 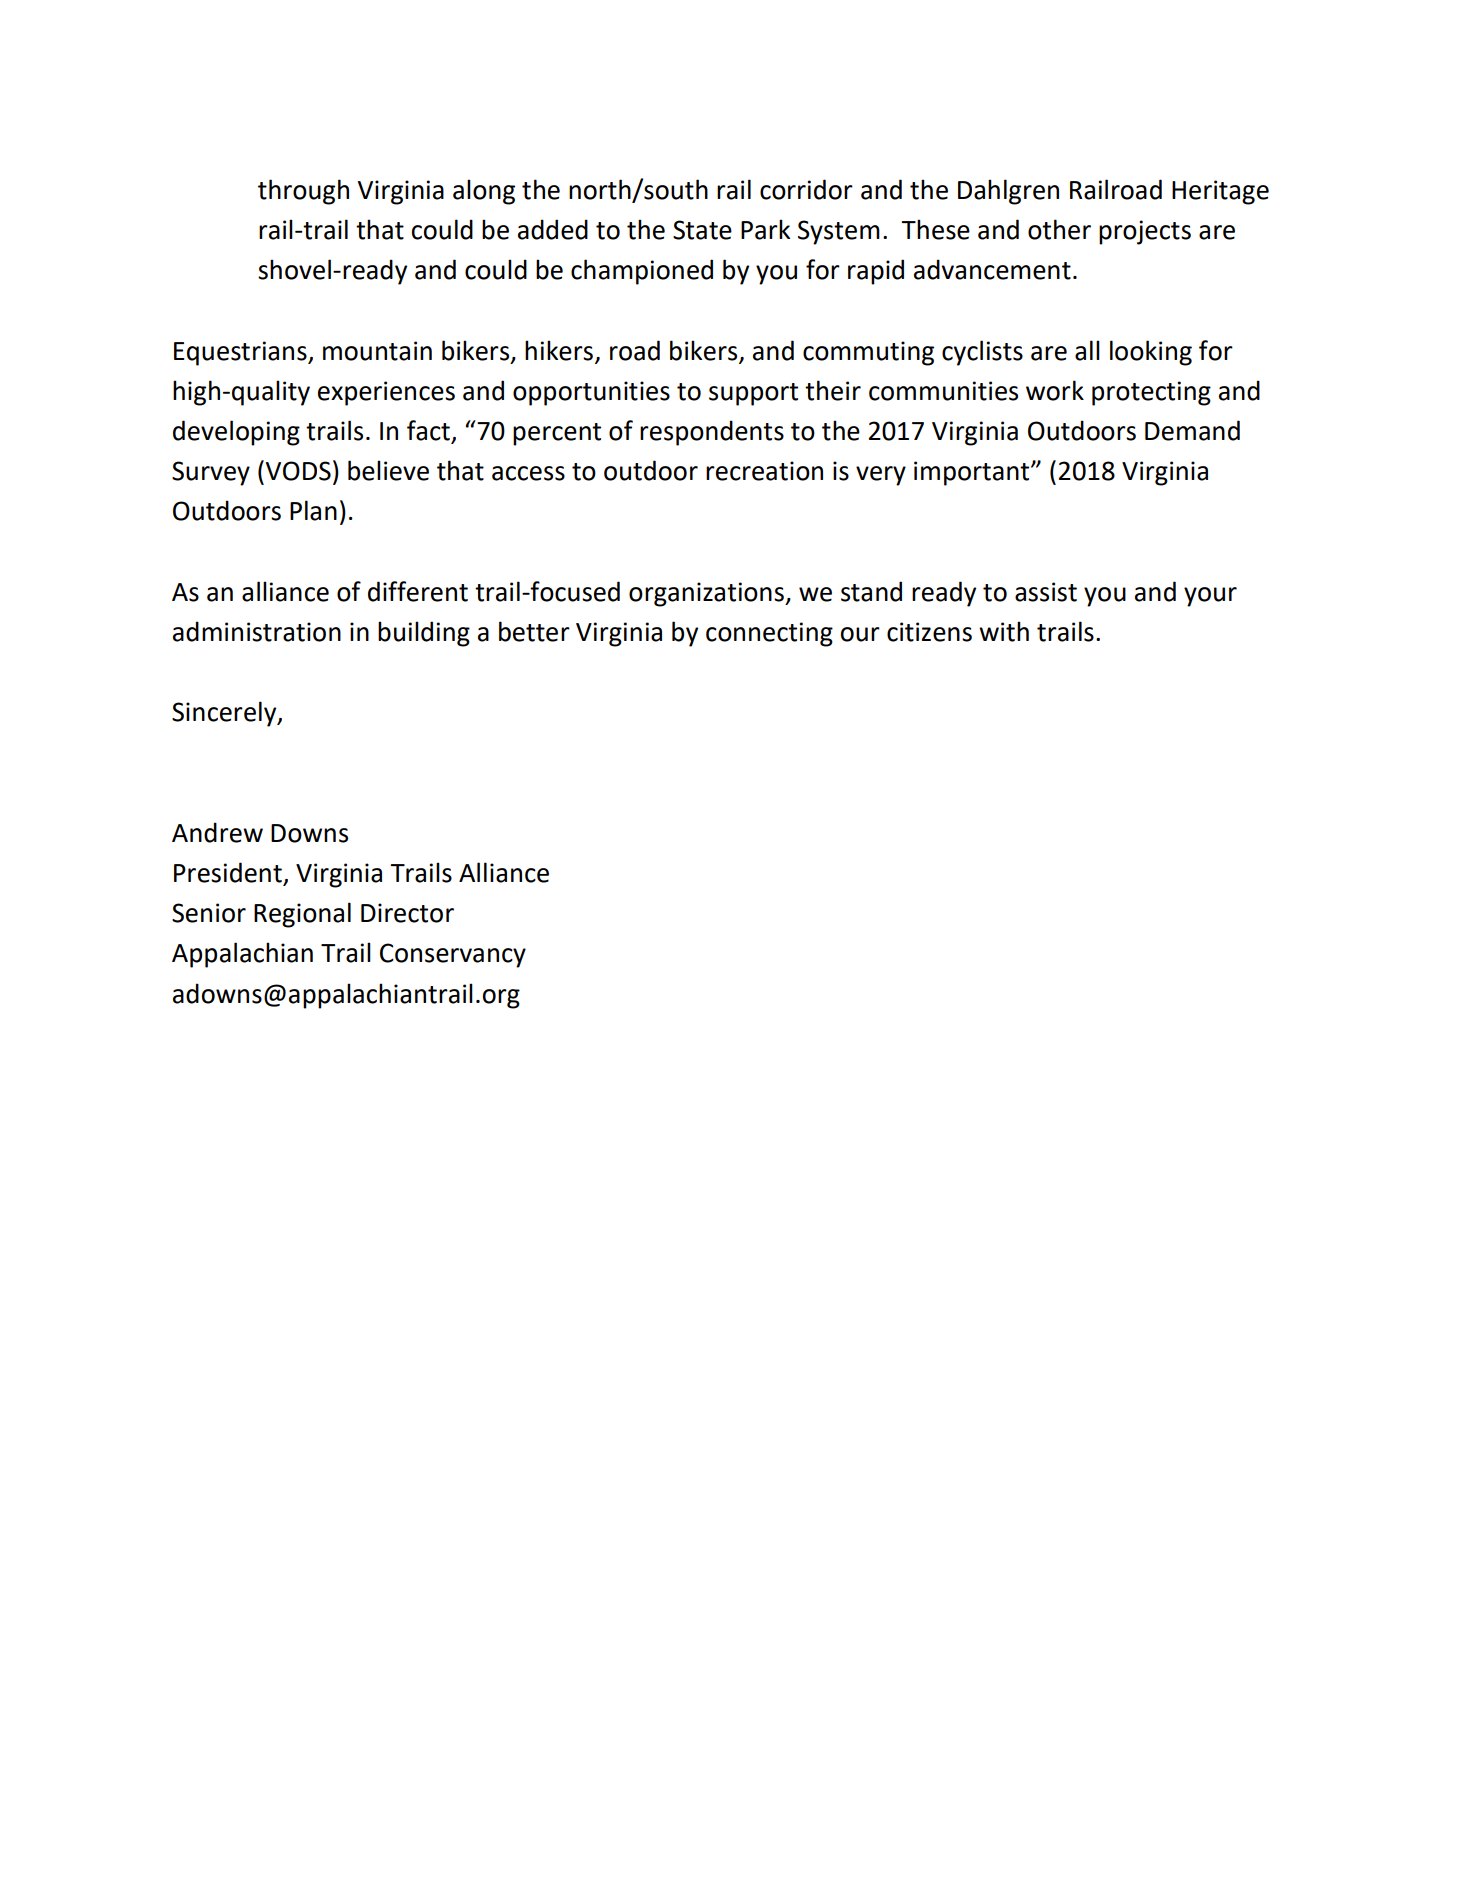 What do you see at coordinates (302, 915) in the document?
I see `Regional` at bounding box center [302, 915].
